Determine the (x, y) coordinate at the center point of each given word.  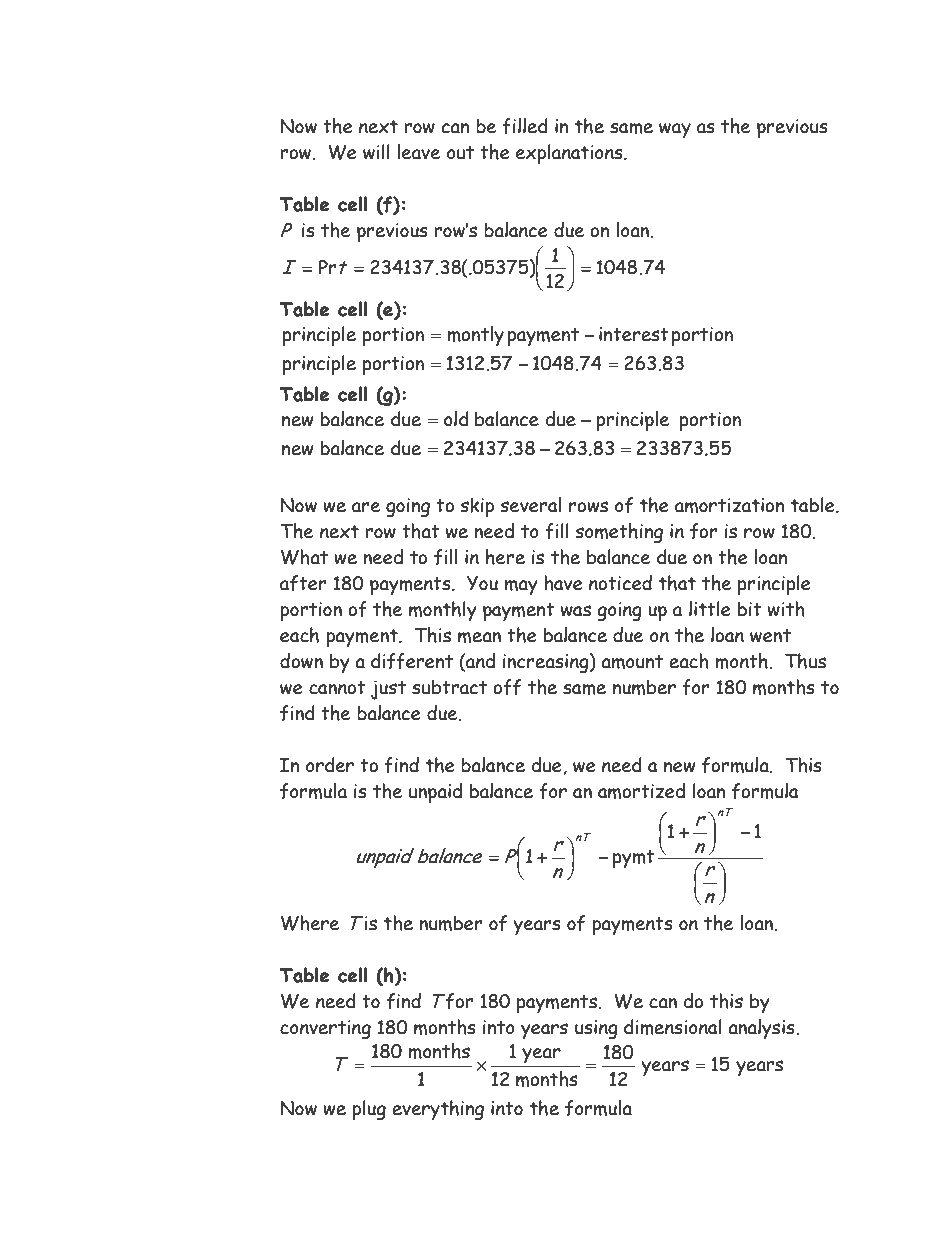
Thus (805, 661)
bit (750, 609)
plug (369, 1110)
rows (588, 507)
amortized (641, 791)
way (675, 130)
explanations (570, 154)
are (366, 507)
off (507, 687)
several (530, 505)
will (376, 152)
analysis (762, 1029)
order (330, 765)
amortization (729, 505)
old (456, 419)
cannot (337, 688)
